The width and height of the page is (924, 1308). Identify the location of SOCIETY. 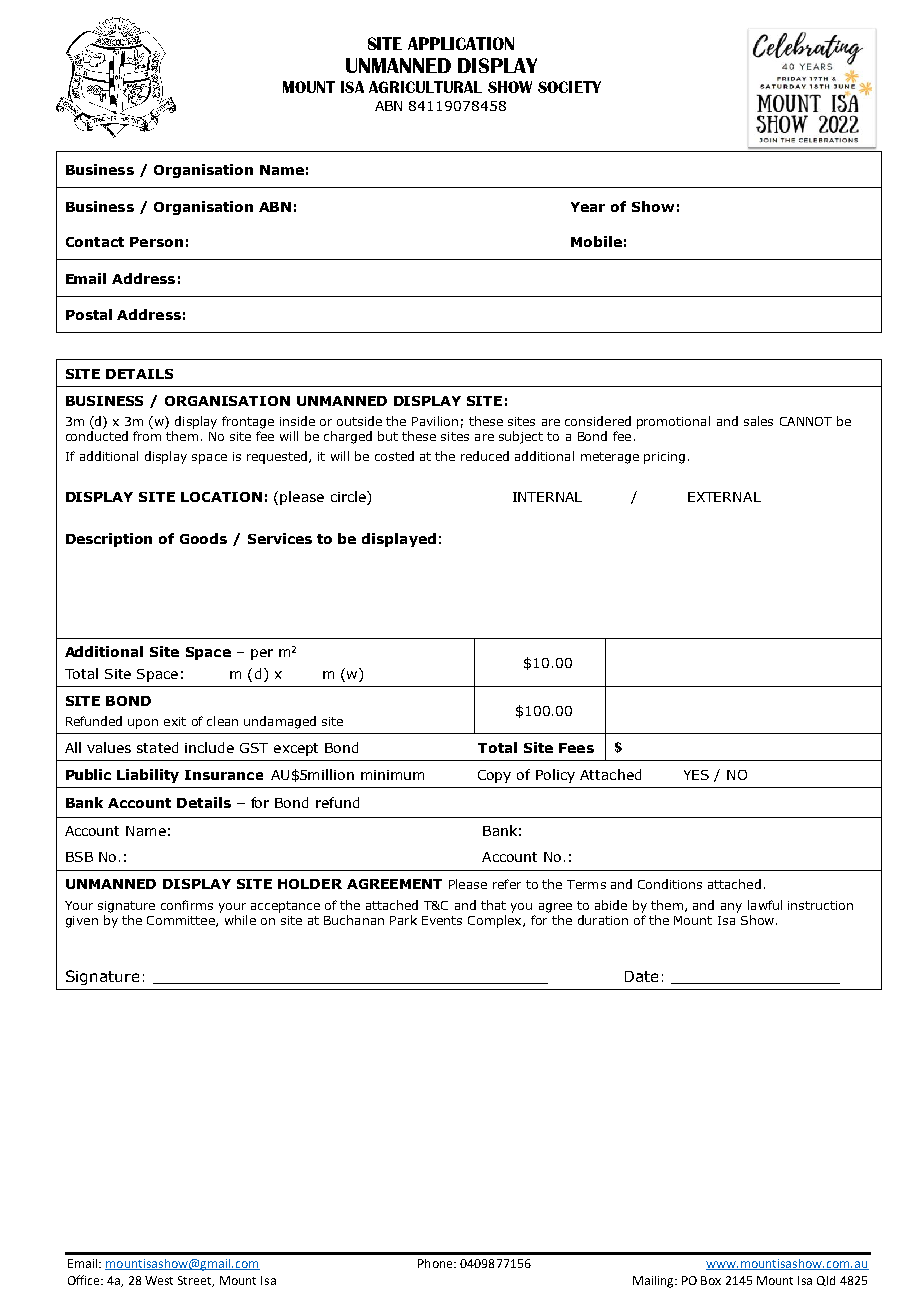
(569, 87).
